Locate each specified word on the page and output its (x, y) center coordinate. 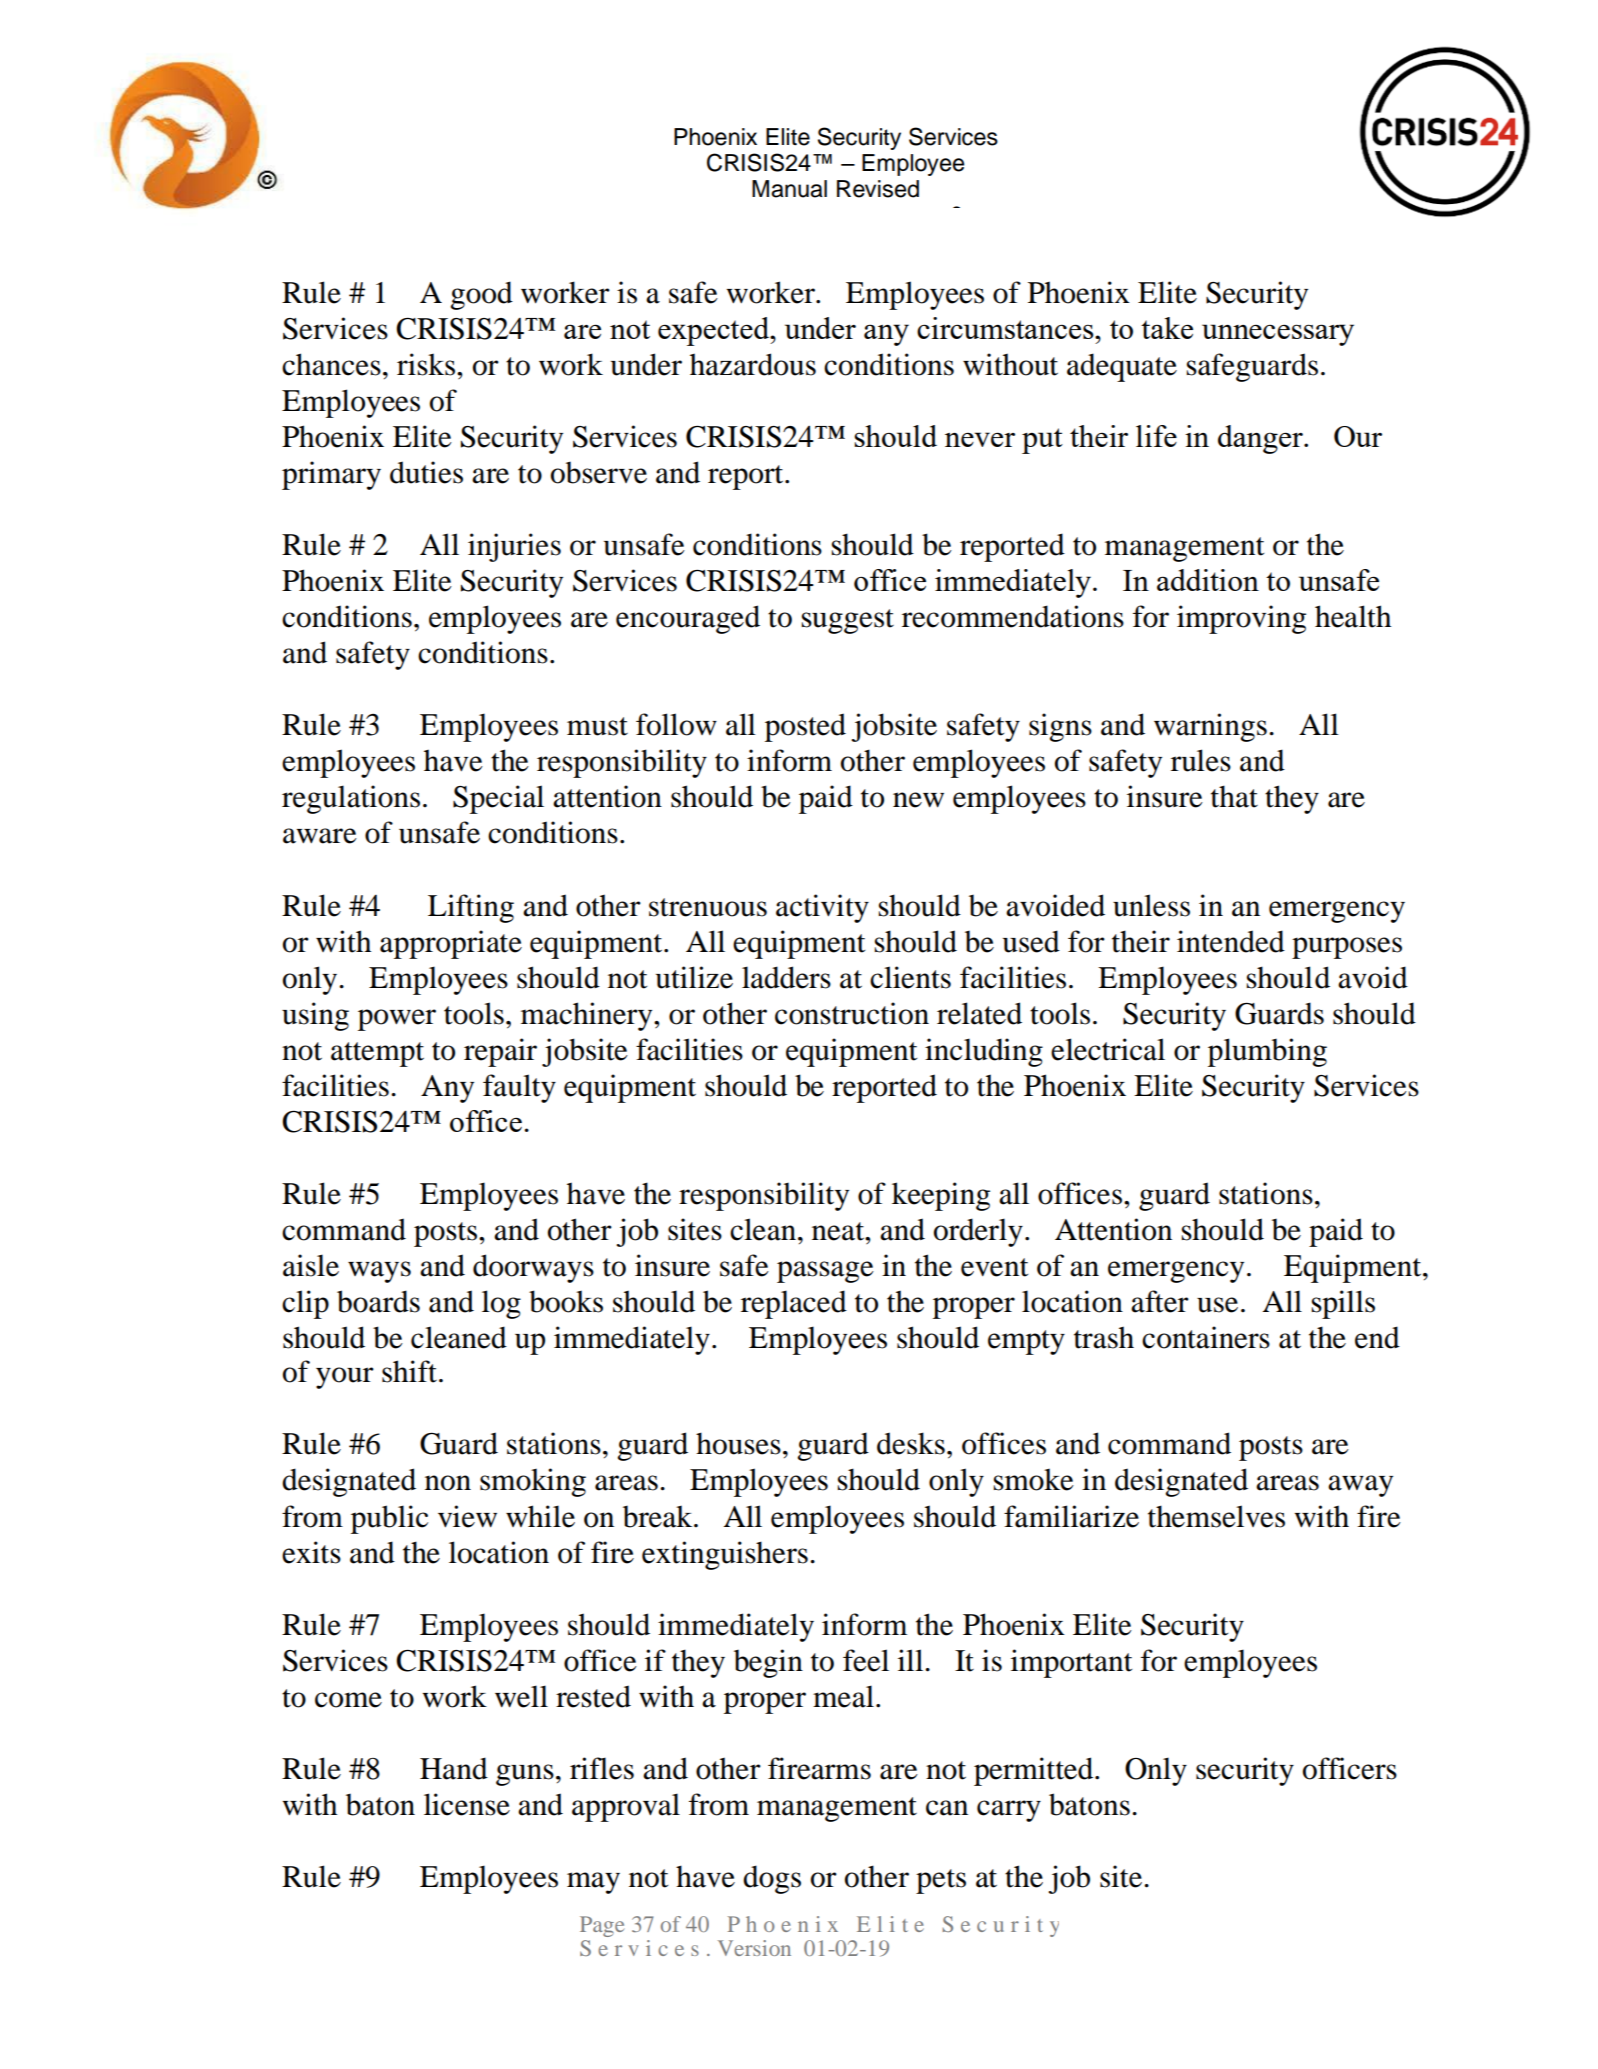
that (1234, 796)
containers (1206, 1337)
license (467, 1804)
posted (805, 727)
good (481, 295)
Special (498, 799)
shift (409, 1371)
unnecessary (1278, 335)
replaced (794, 1304)
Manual (789, 189)
